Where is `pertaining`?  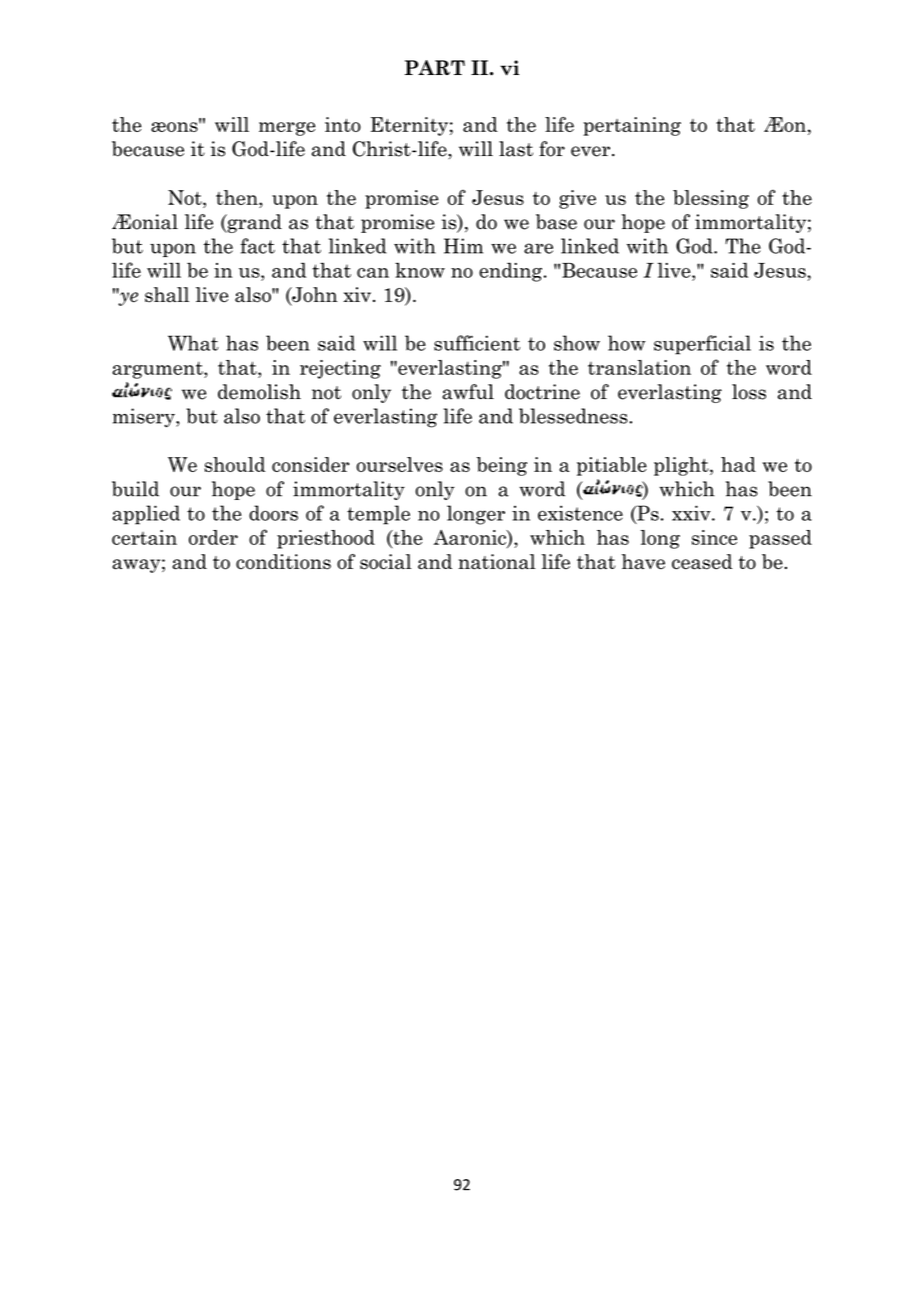 pertaining is located at coordinates (632, 126).
